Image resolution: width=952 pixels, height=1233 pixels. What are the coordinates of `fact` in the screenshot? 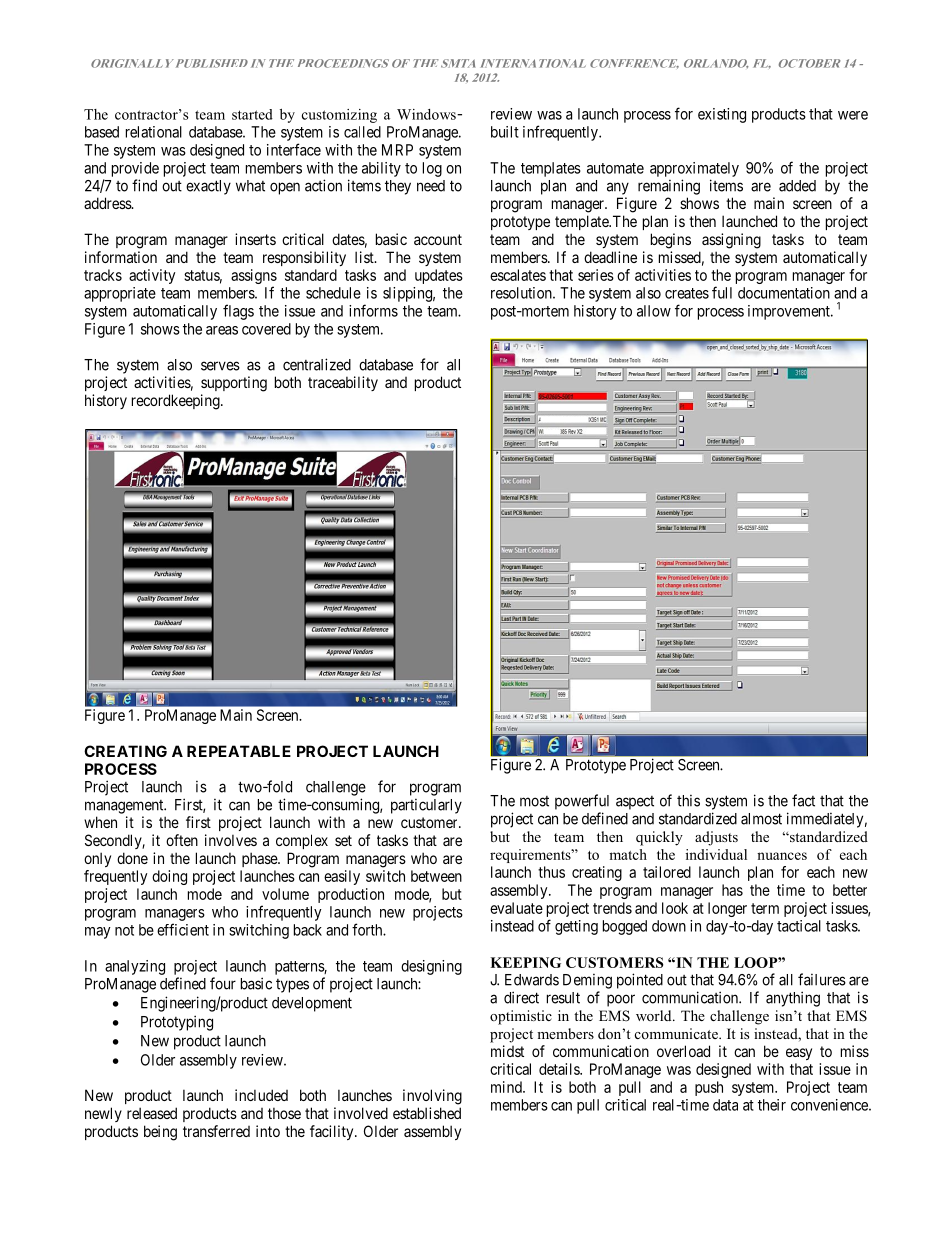 It's located at (803, 800).
